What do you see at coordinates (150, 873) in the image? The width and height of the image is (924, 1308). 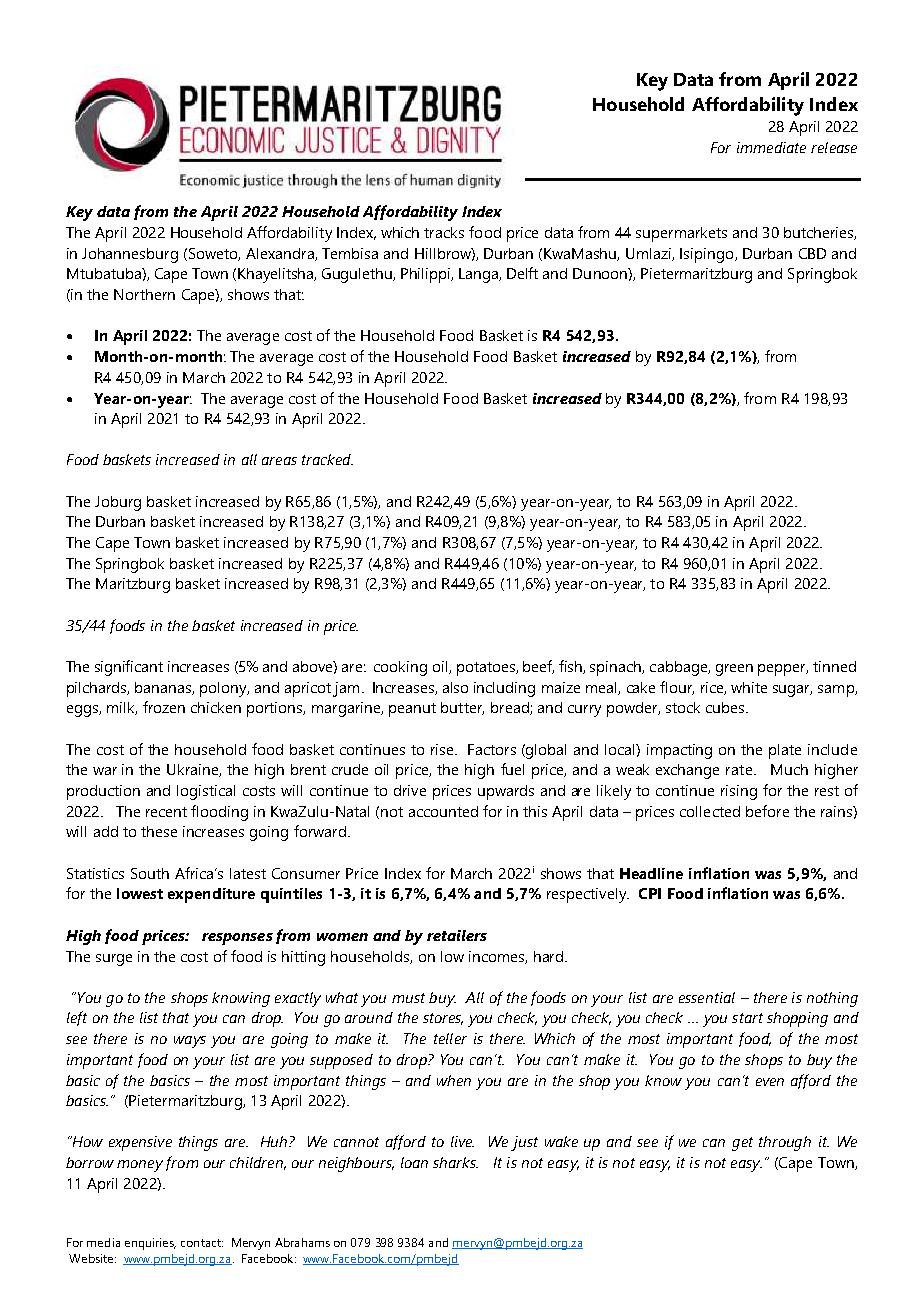 I see `South` at bounding box center [150, 873].
